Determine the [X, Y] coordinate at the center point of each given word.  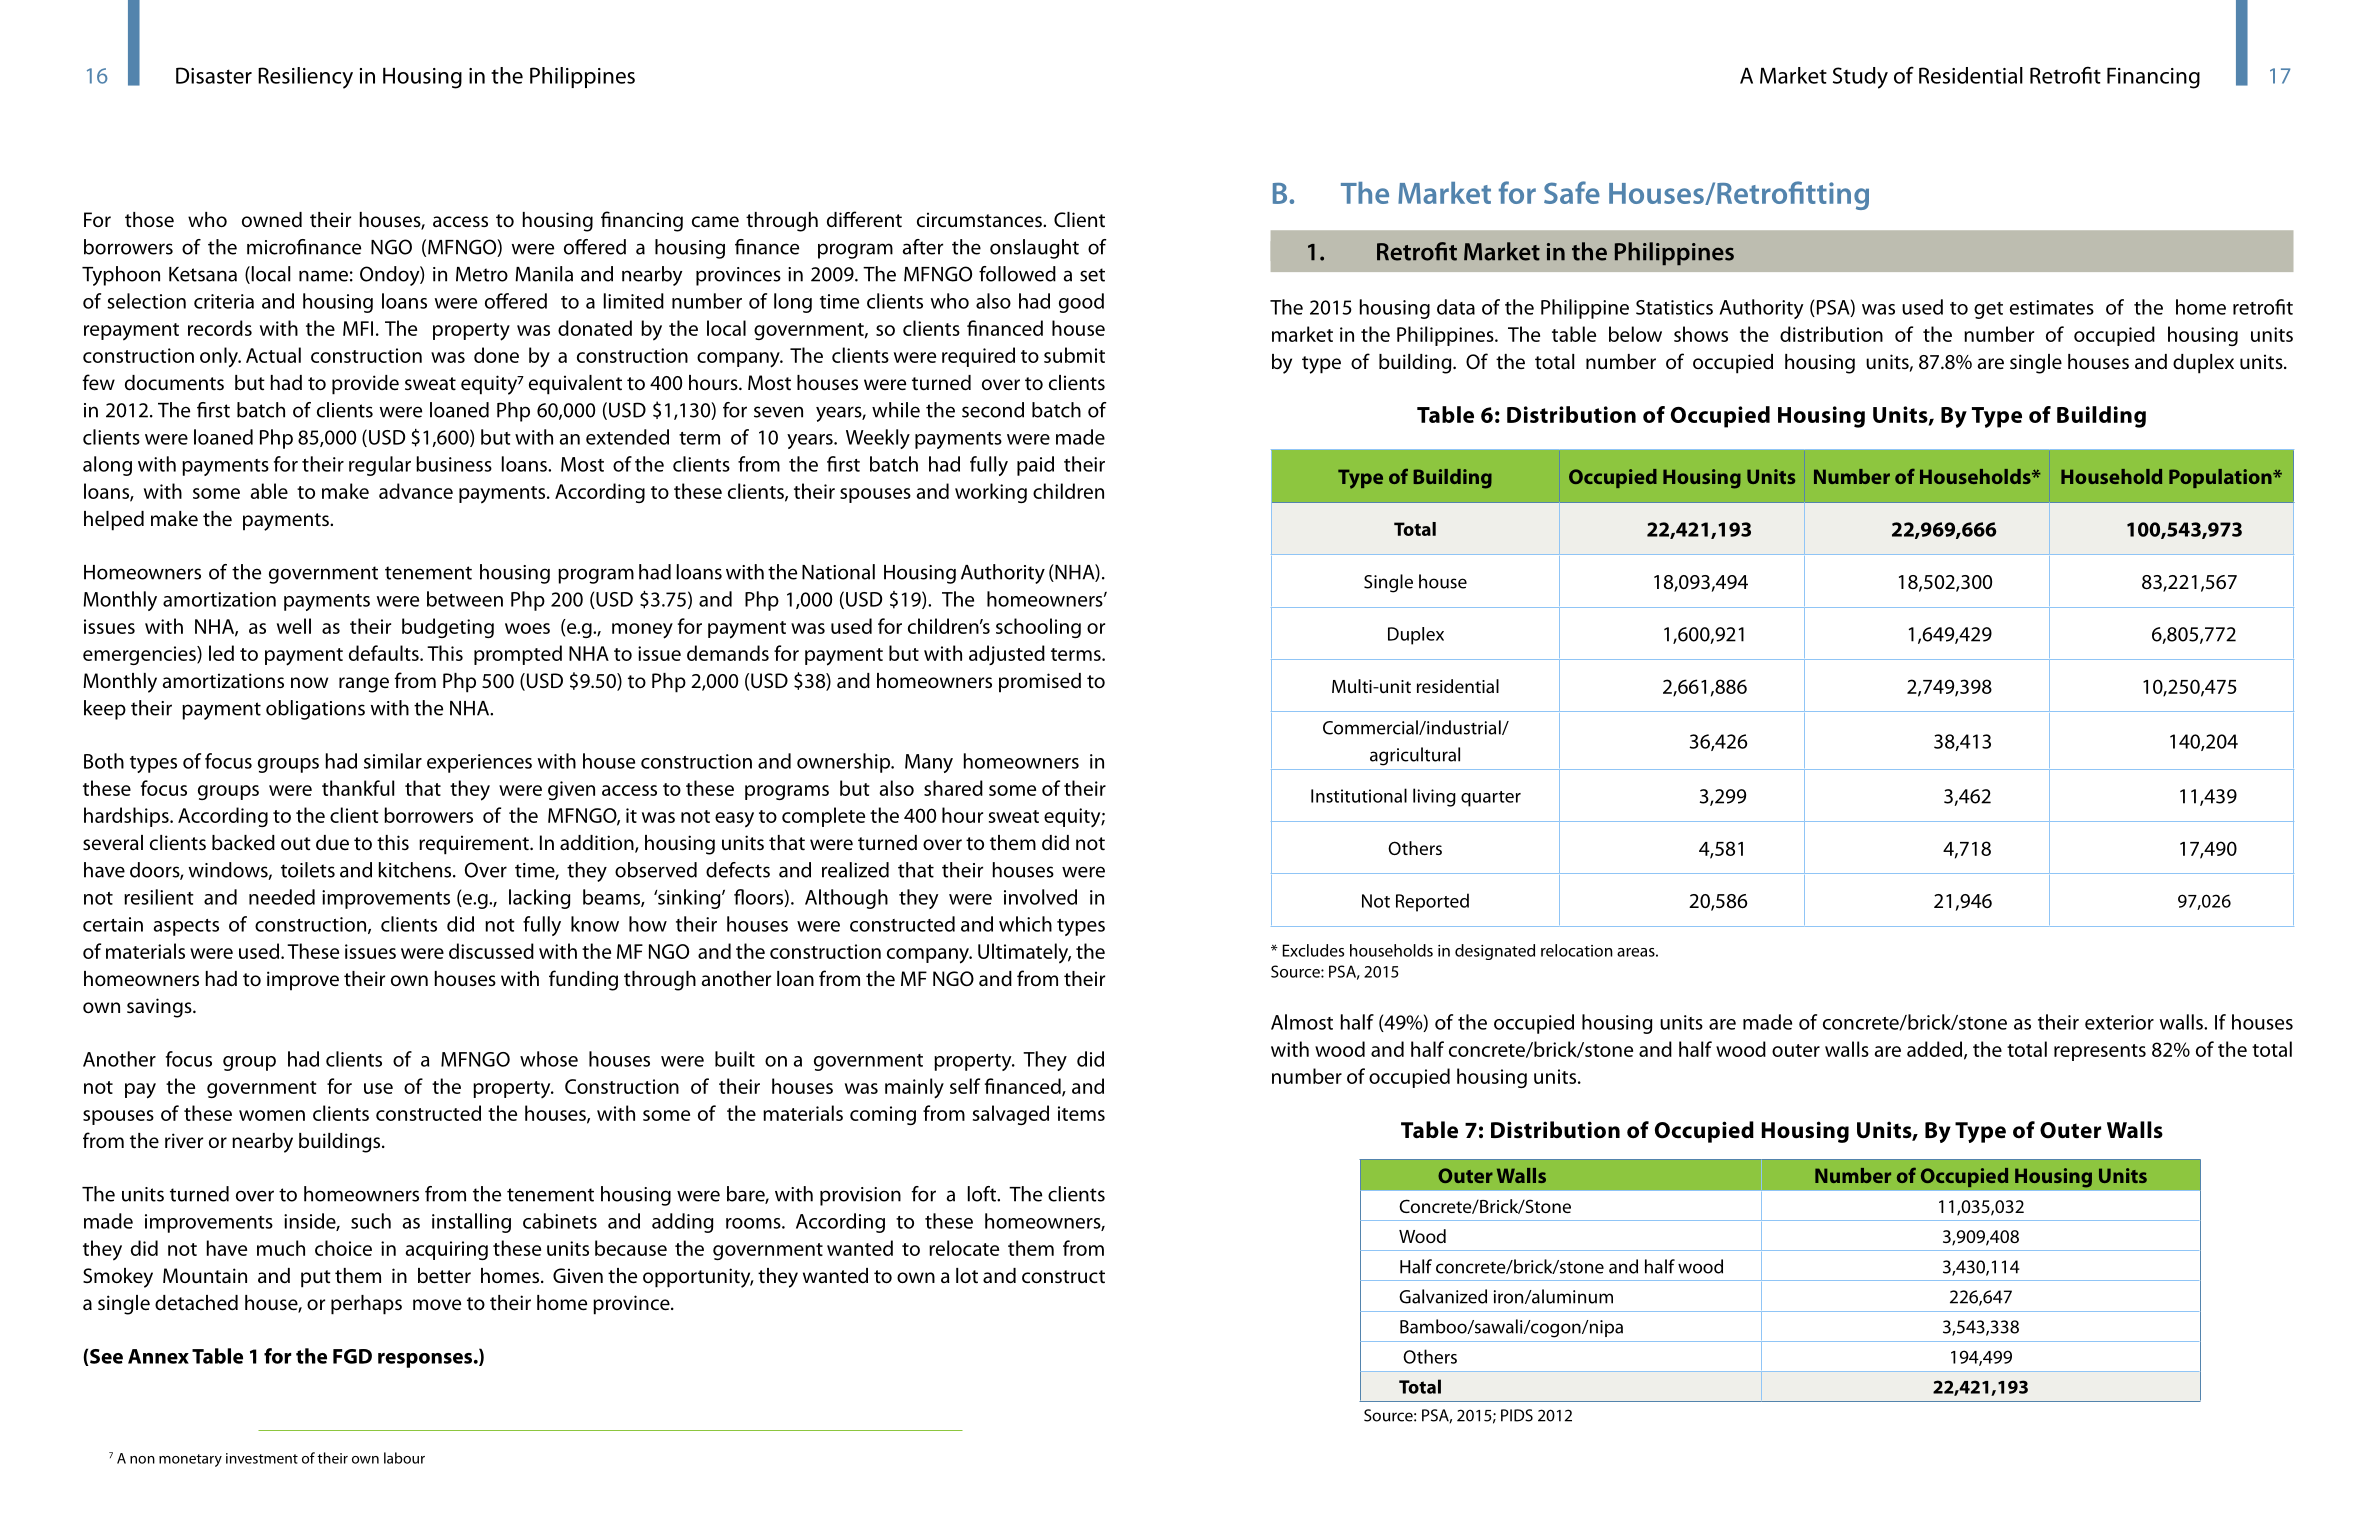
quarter [1491, 799]
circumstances [980, 219]
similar [393, 761]
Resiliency [305, 78]
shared [953, 788]
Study [1860, 78]
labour [404, 1458]
